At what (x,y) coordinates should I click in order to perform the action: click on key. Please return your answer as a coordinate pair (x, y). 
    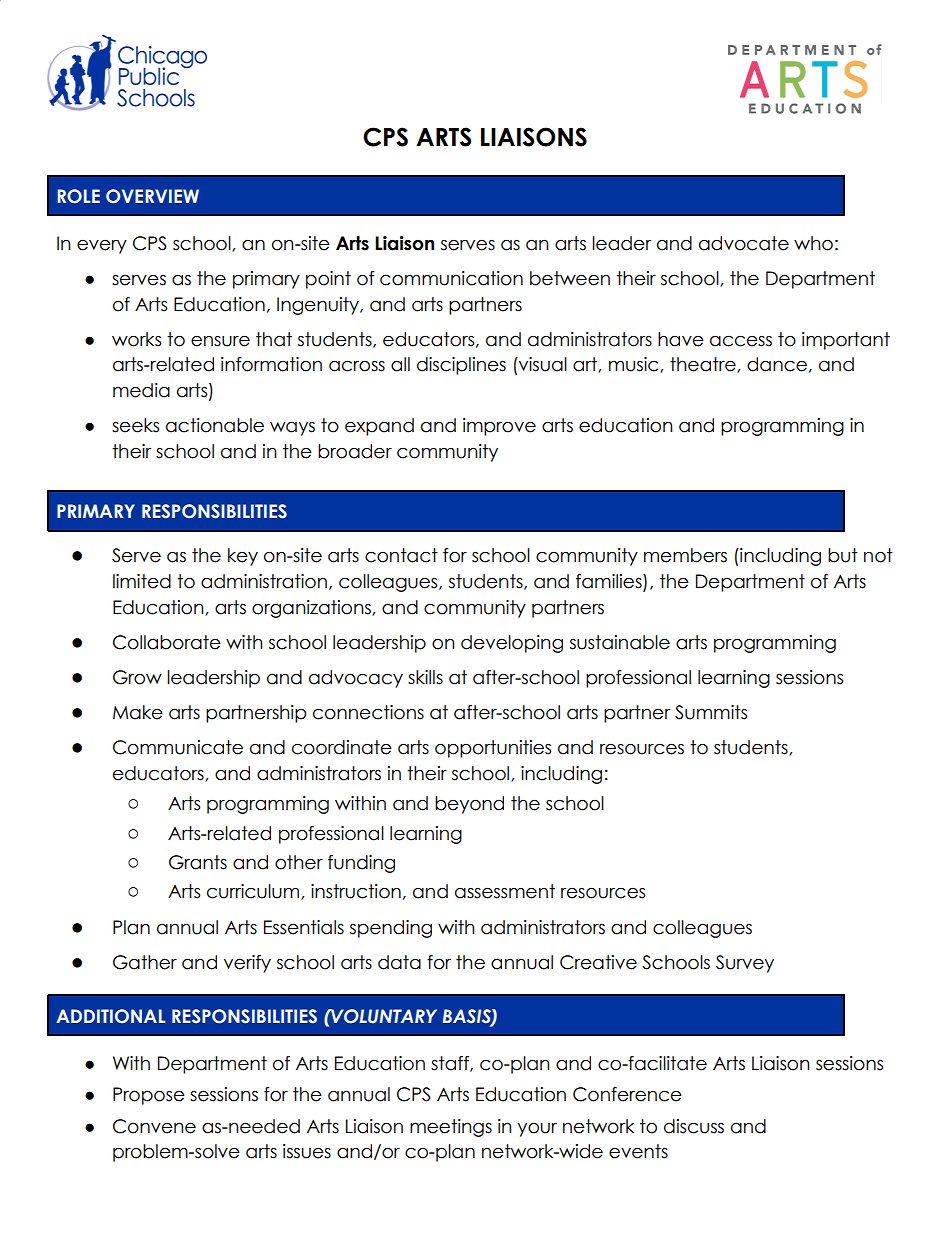
    Looking at the image, I should click on (243, 557).
